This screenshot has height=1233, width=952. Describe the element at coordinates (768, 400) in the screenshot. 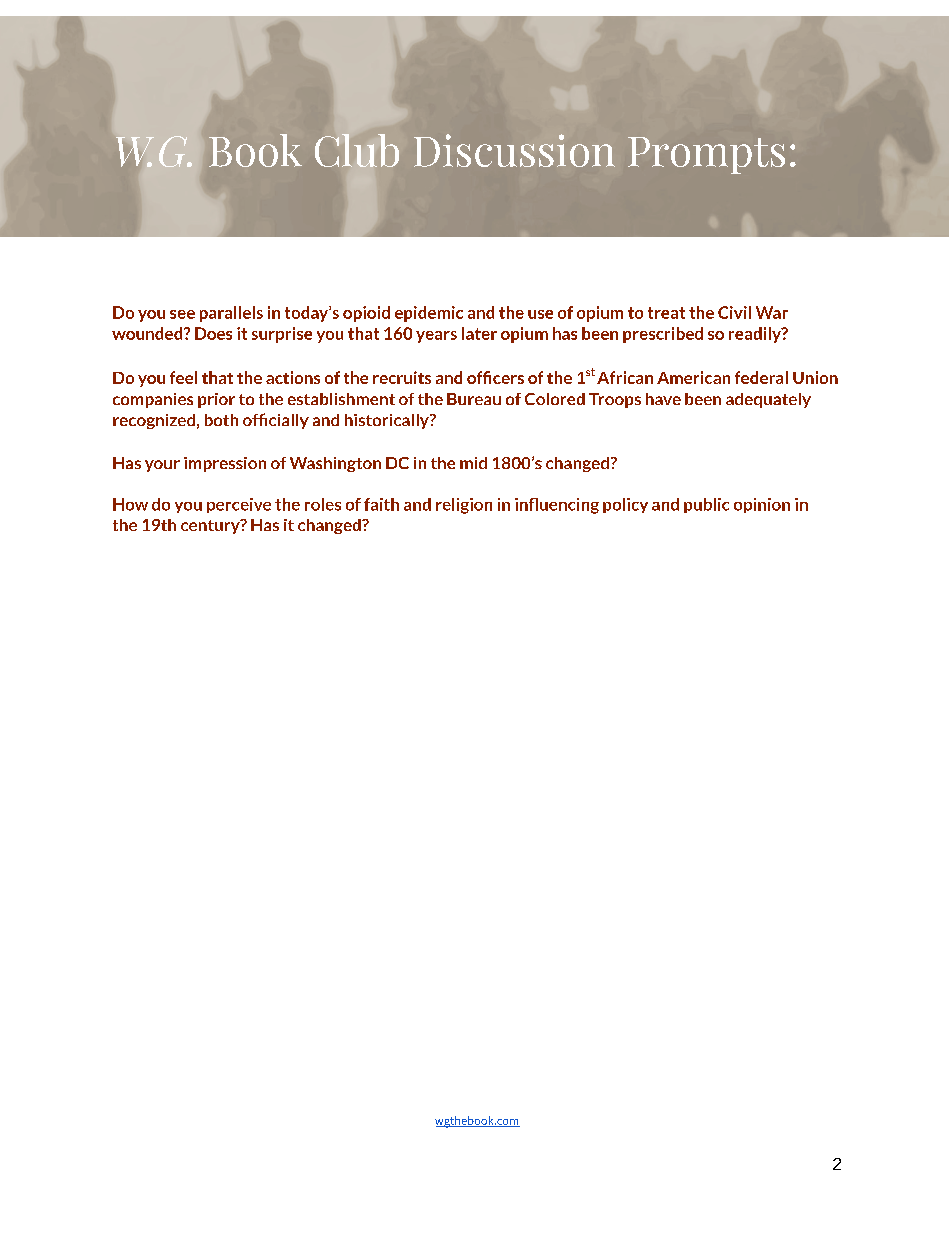

I see `adequately` at that location.
